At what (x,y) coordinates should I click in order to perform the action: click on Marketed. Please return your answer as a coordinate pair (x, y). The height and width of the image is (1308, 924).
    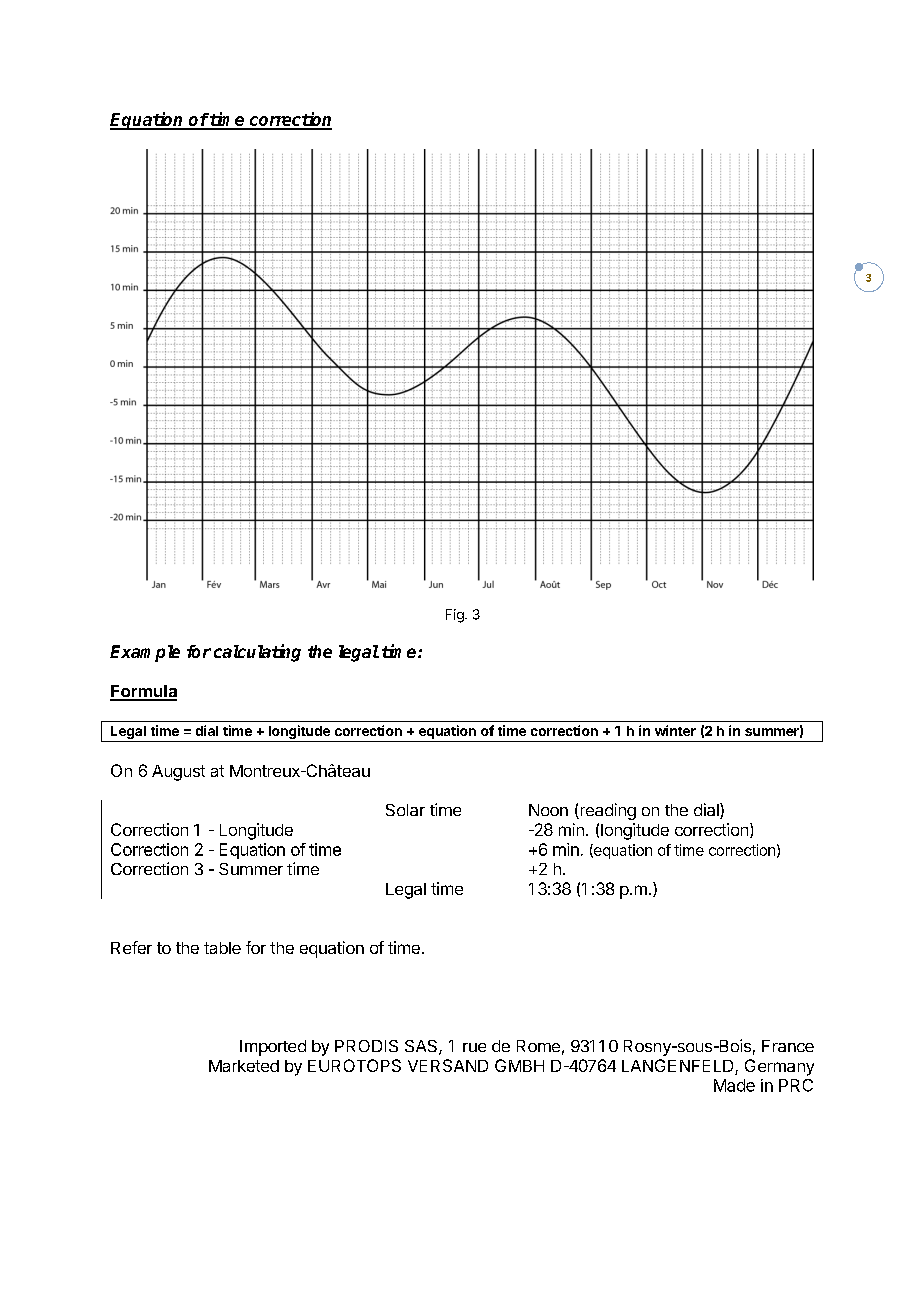
    Looking at the image, I should click on (244, 1066).
